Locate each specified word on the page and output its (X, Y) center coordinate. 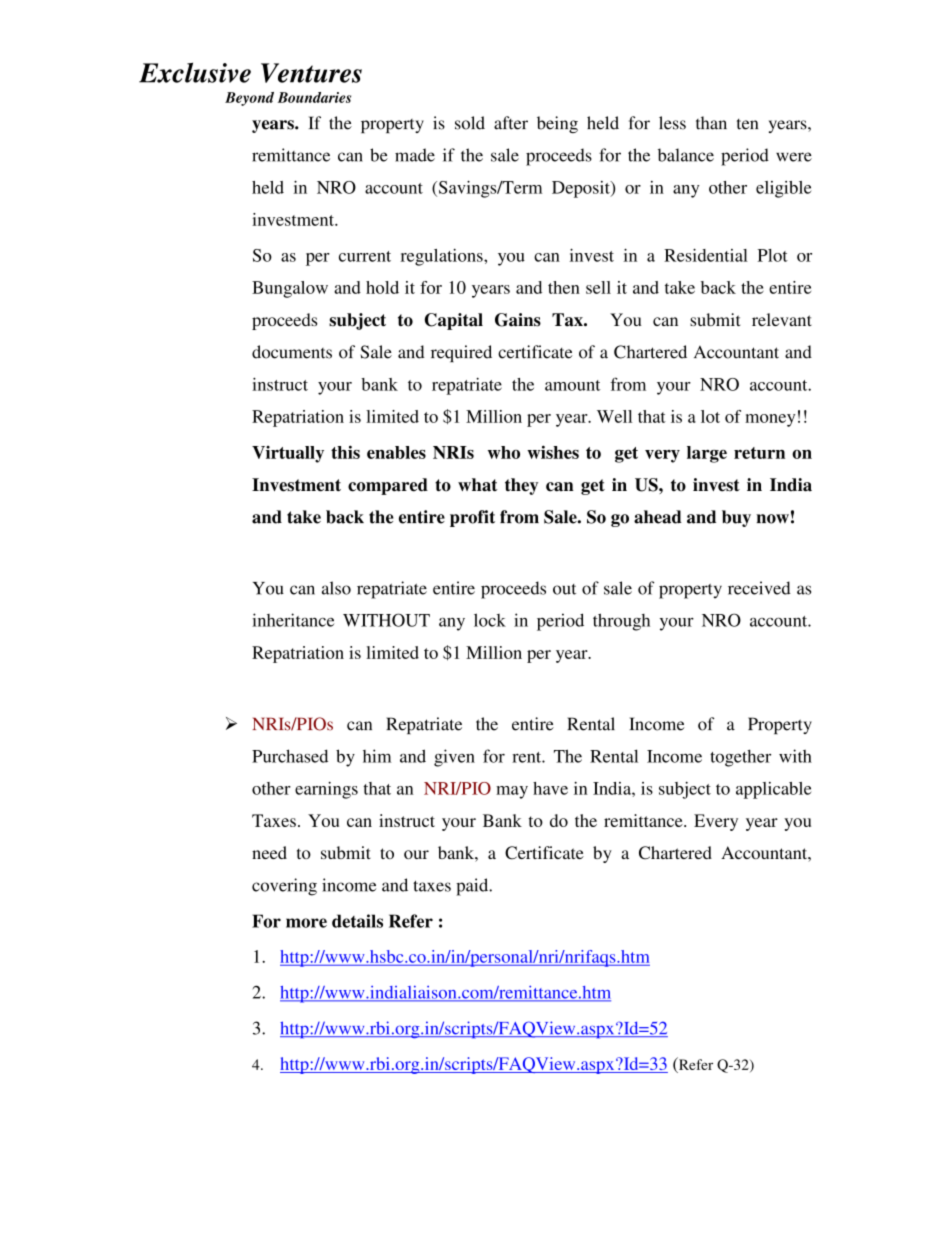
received (759, 588)
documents (292, 352)
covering (284, 887)
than (711, 123)
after (511, 123)
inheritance (293, 620)
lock (490, 620)
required (461, 353)
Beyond (249, 99)
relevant (782, 319)
